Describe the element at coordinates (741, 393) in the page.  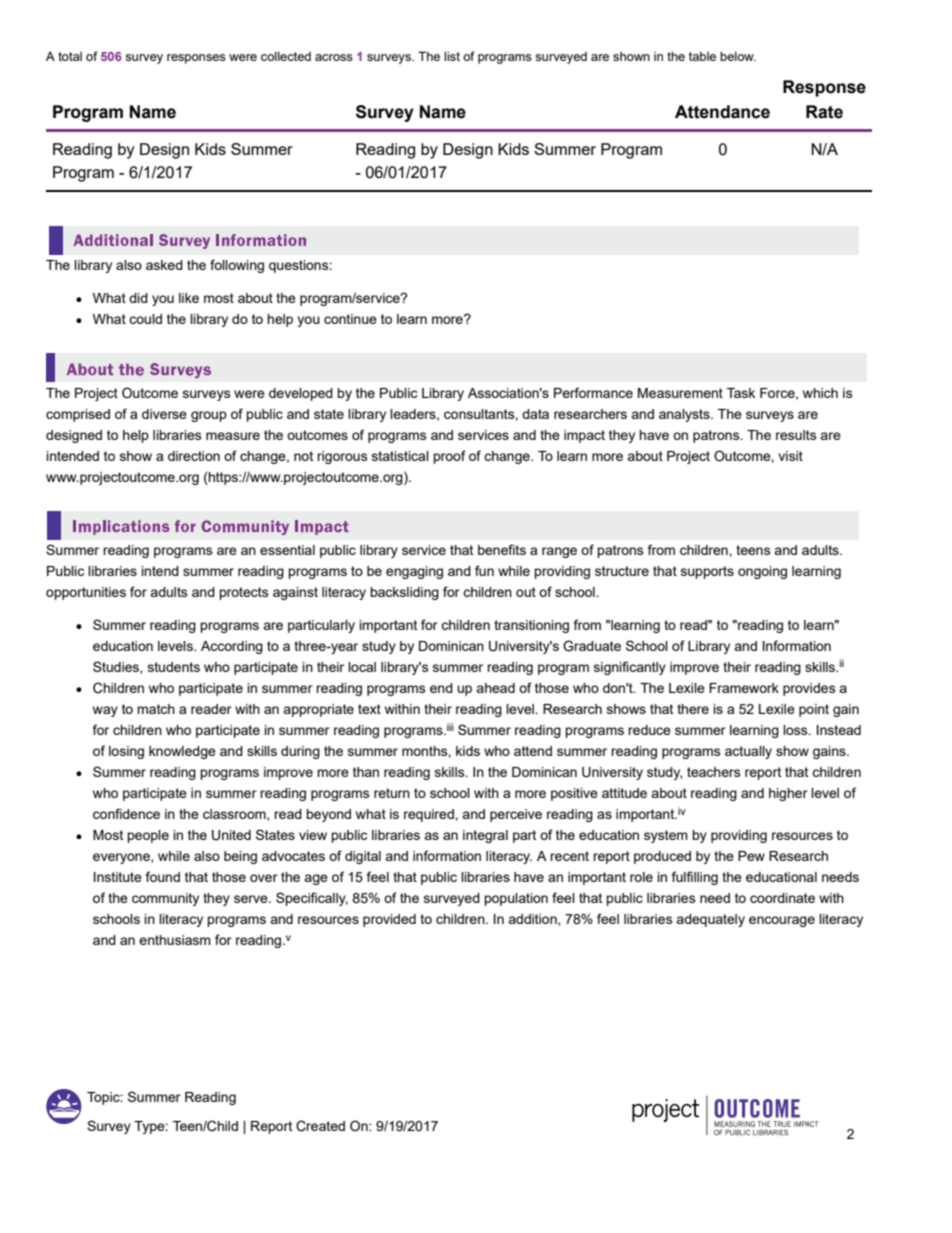
I see `Task` at that location.
